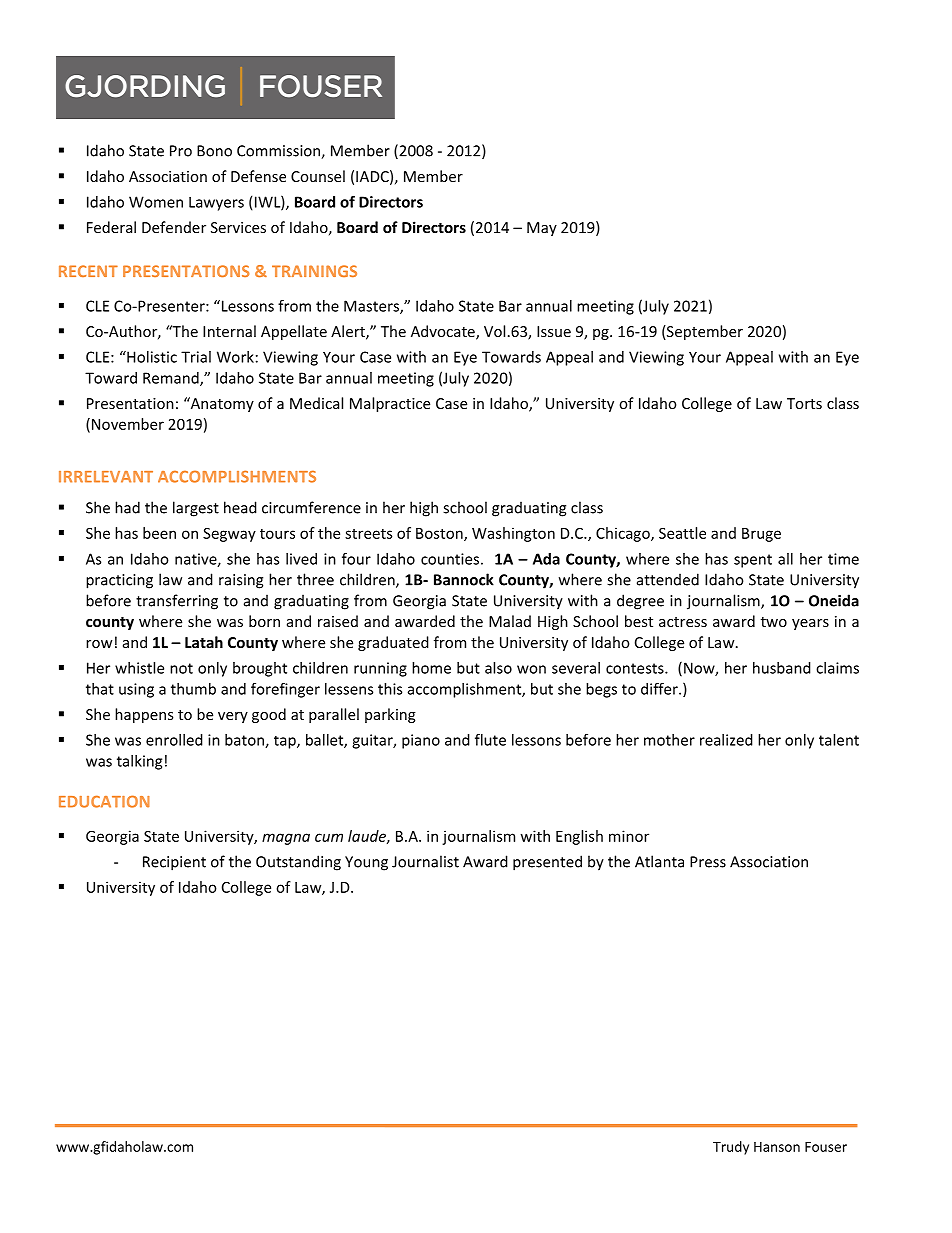  I want to click on May, so click(542, 229).
